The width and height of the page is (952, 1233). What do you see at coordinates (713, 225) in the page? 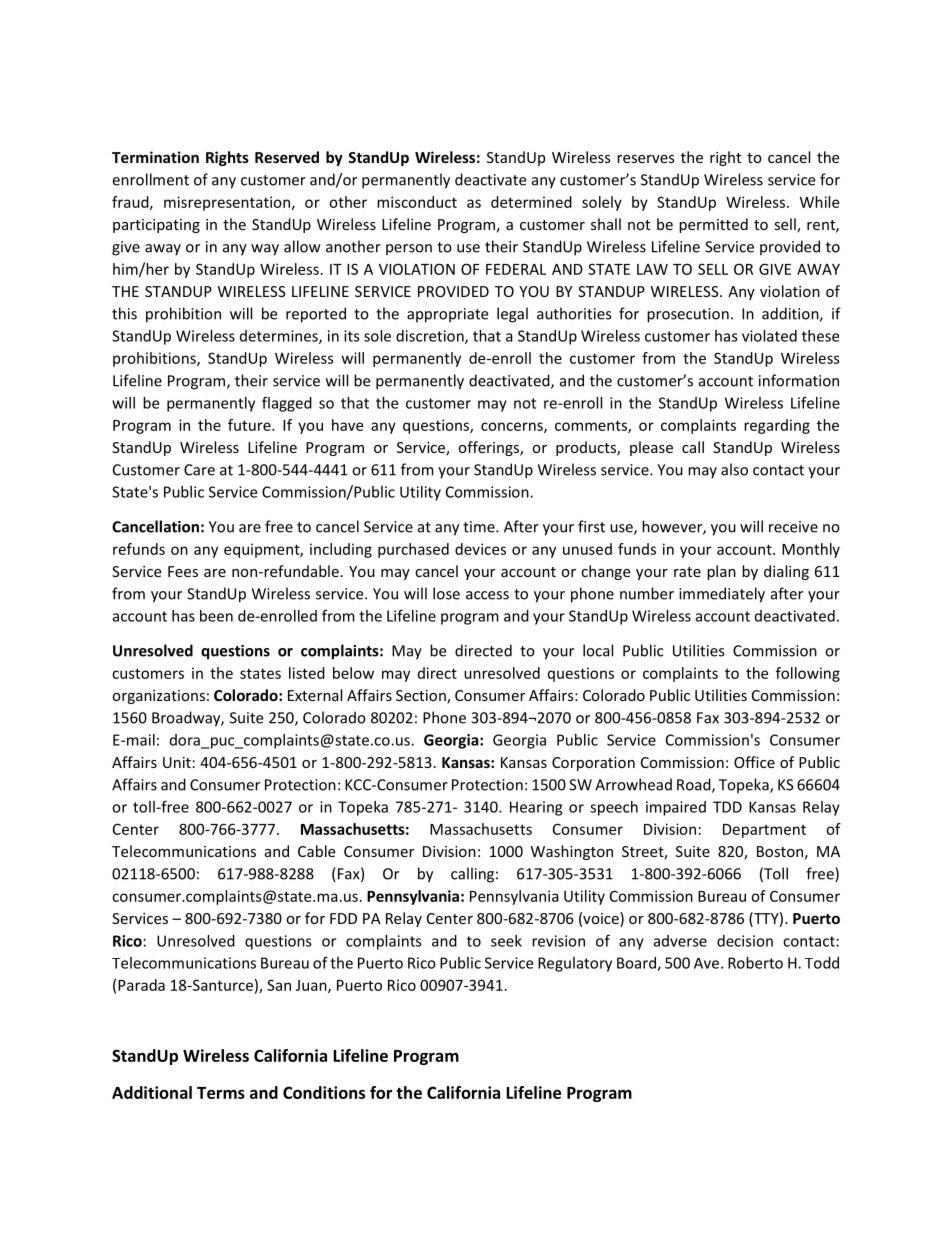
I see `permitted` at bounding box center [713, 225].
